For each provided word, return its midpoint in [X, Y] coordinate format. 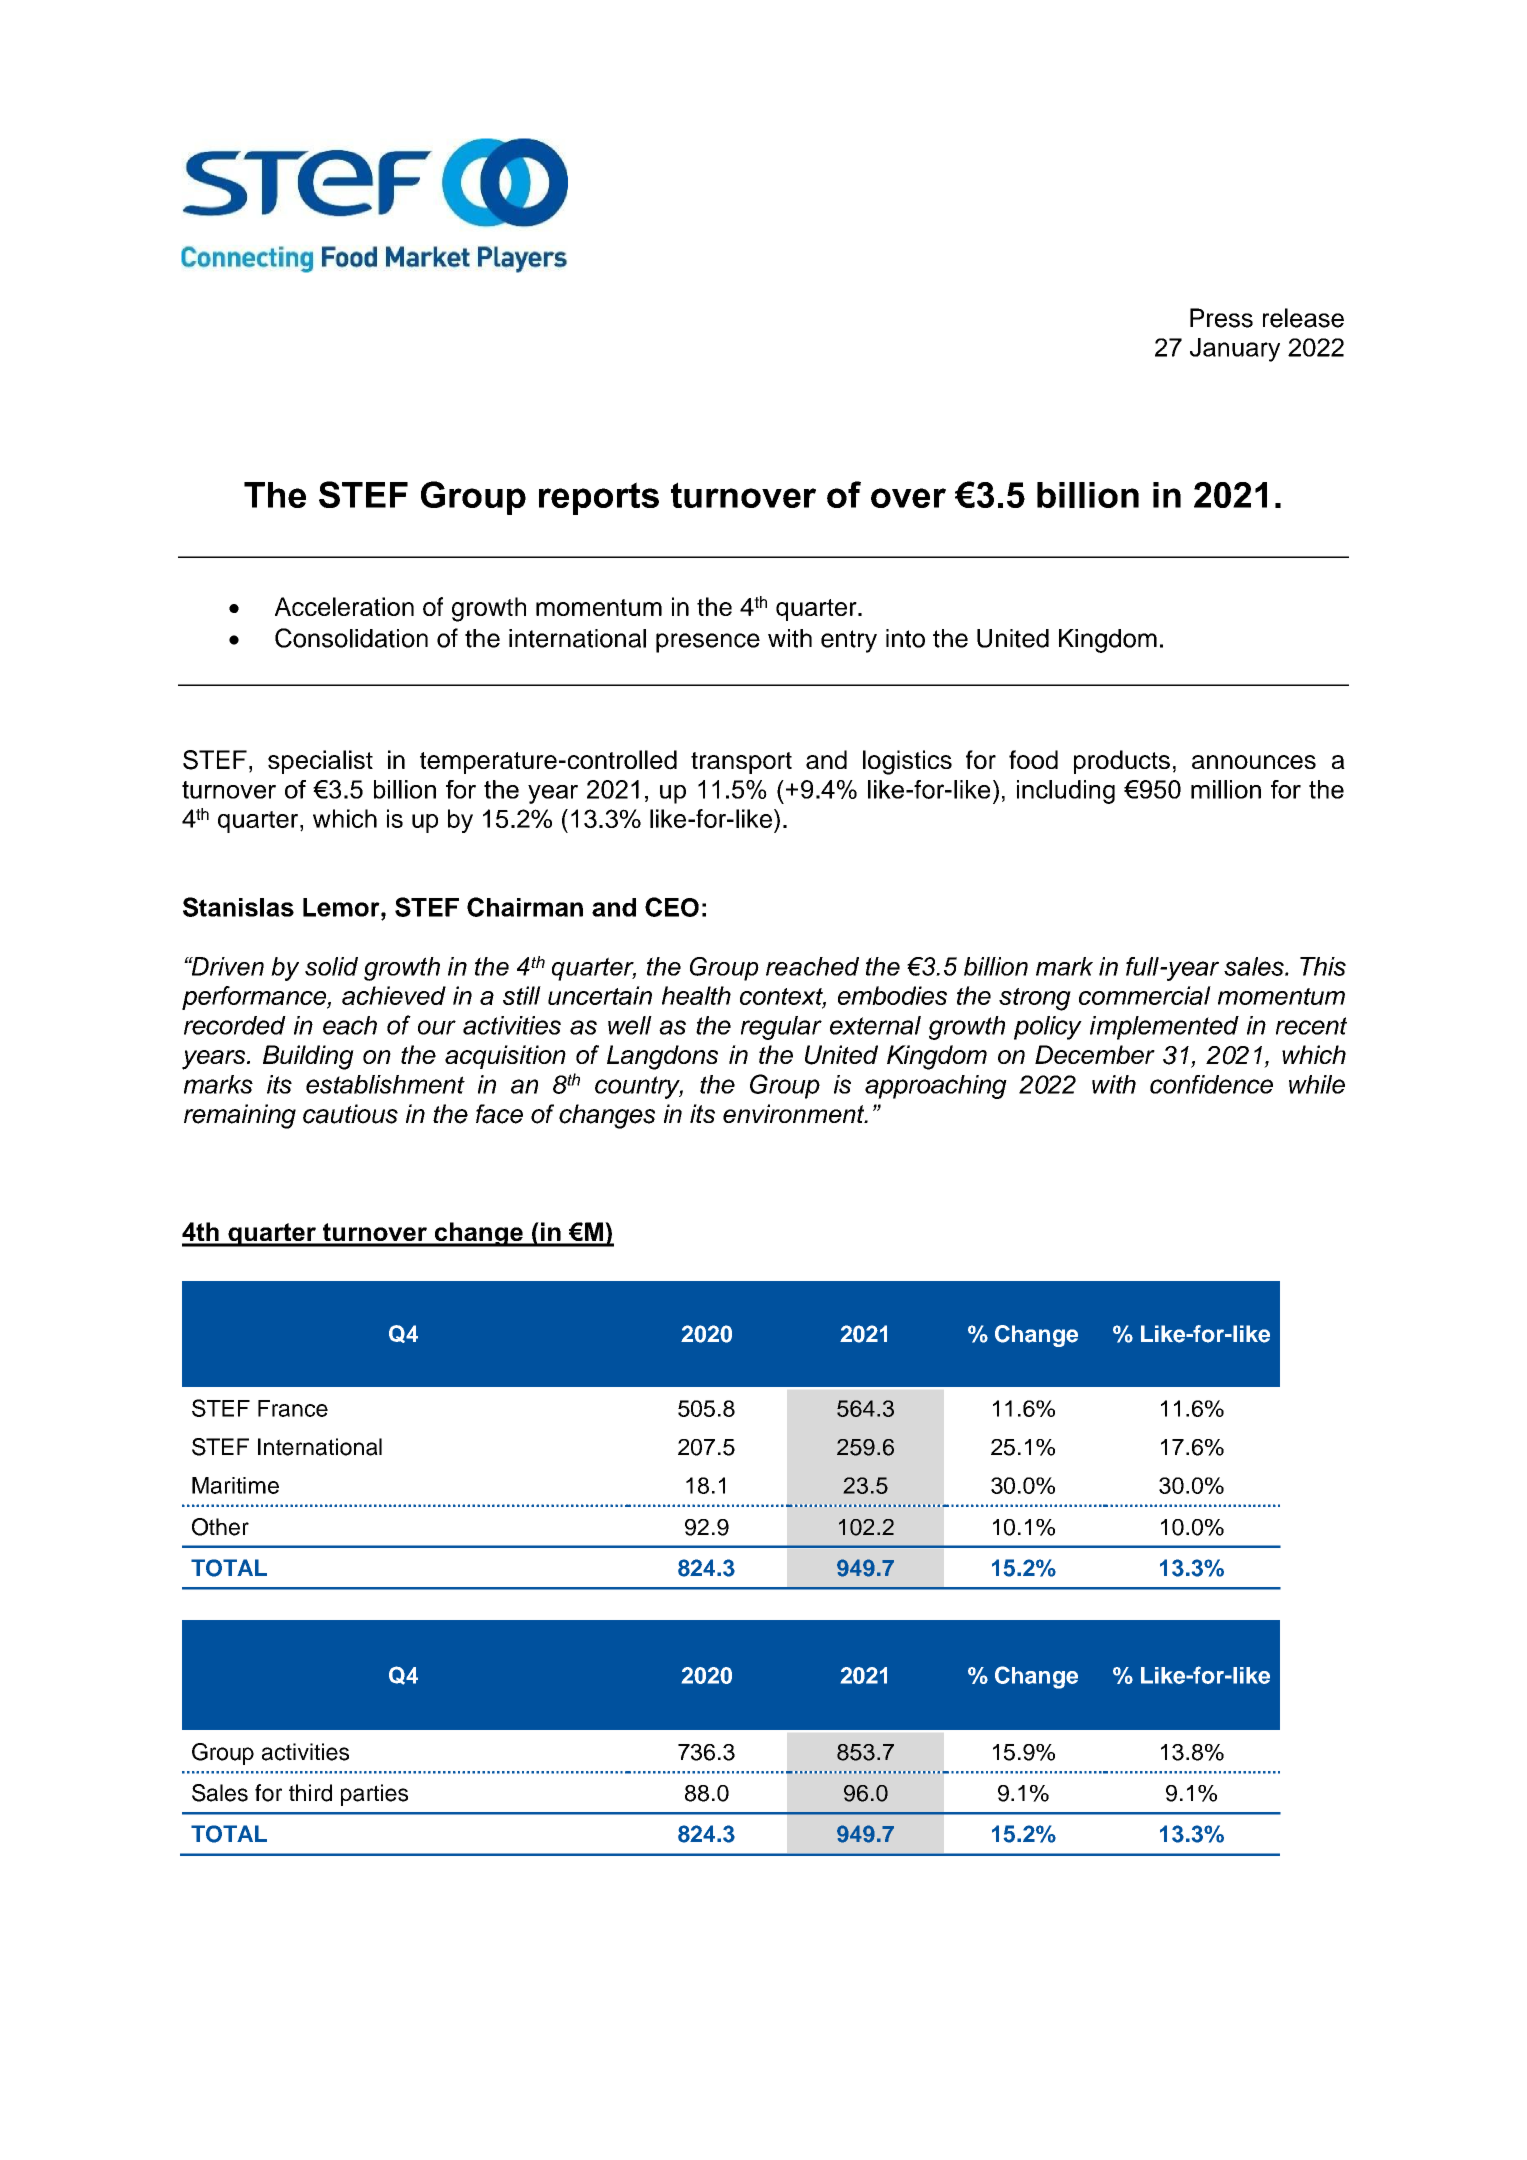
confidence [1211, 1084]
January [1235, 350]
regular [781, 1028]
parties [374, 1795]
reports [599, 498]
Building [308, 1057]
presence [708, 643]
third [310, 1793]
